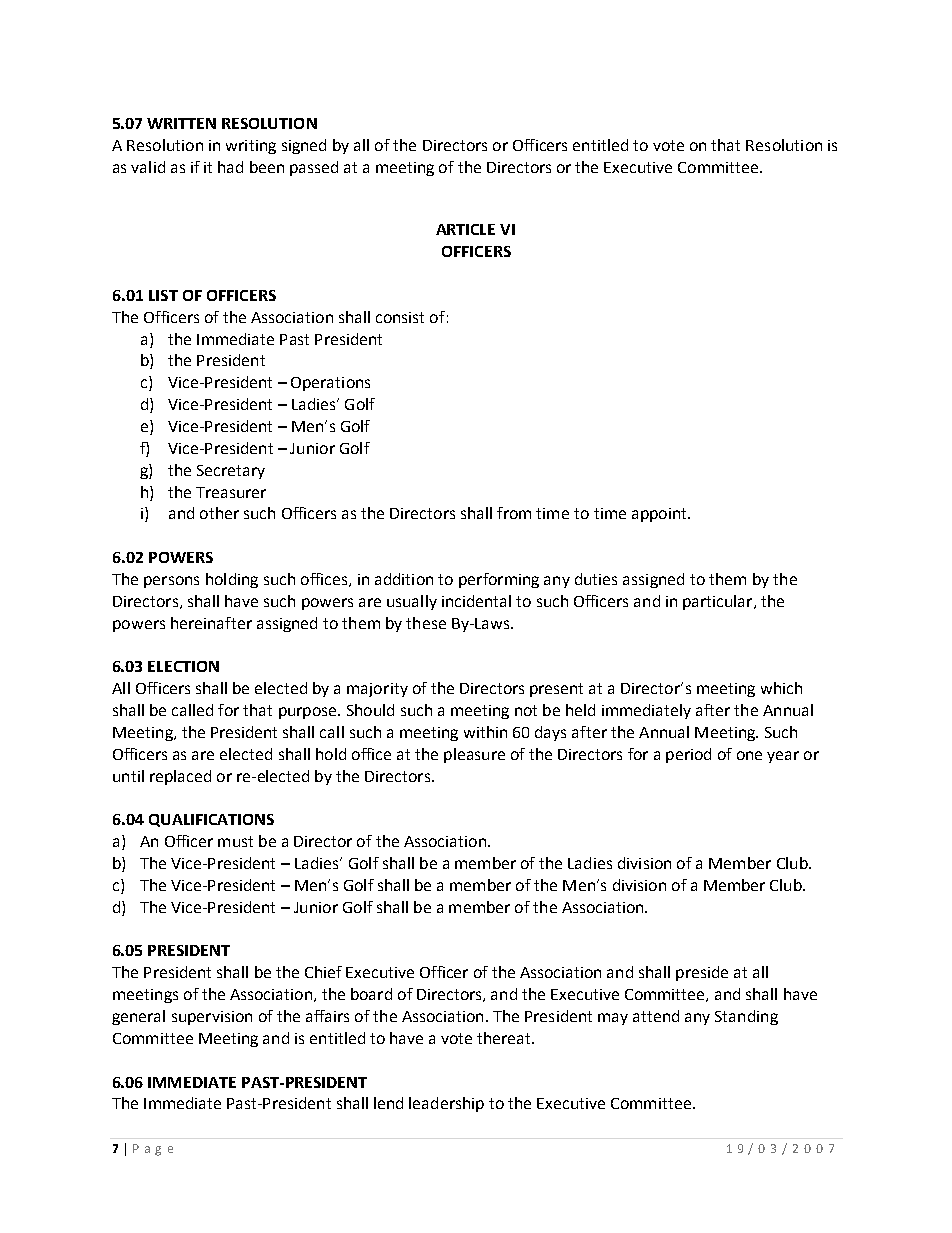 The height and width of the document is (1233, 952). What do you see at coordinates (660, 515) in the document?
I see `appoint` at bounding box center [660, 515].
